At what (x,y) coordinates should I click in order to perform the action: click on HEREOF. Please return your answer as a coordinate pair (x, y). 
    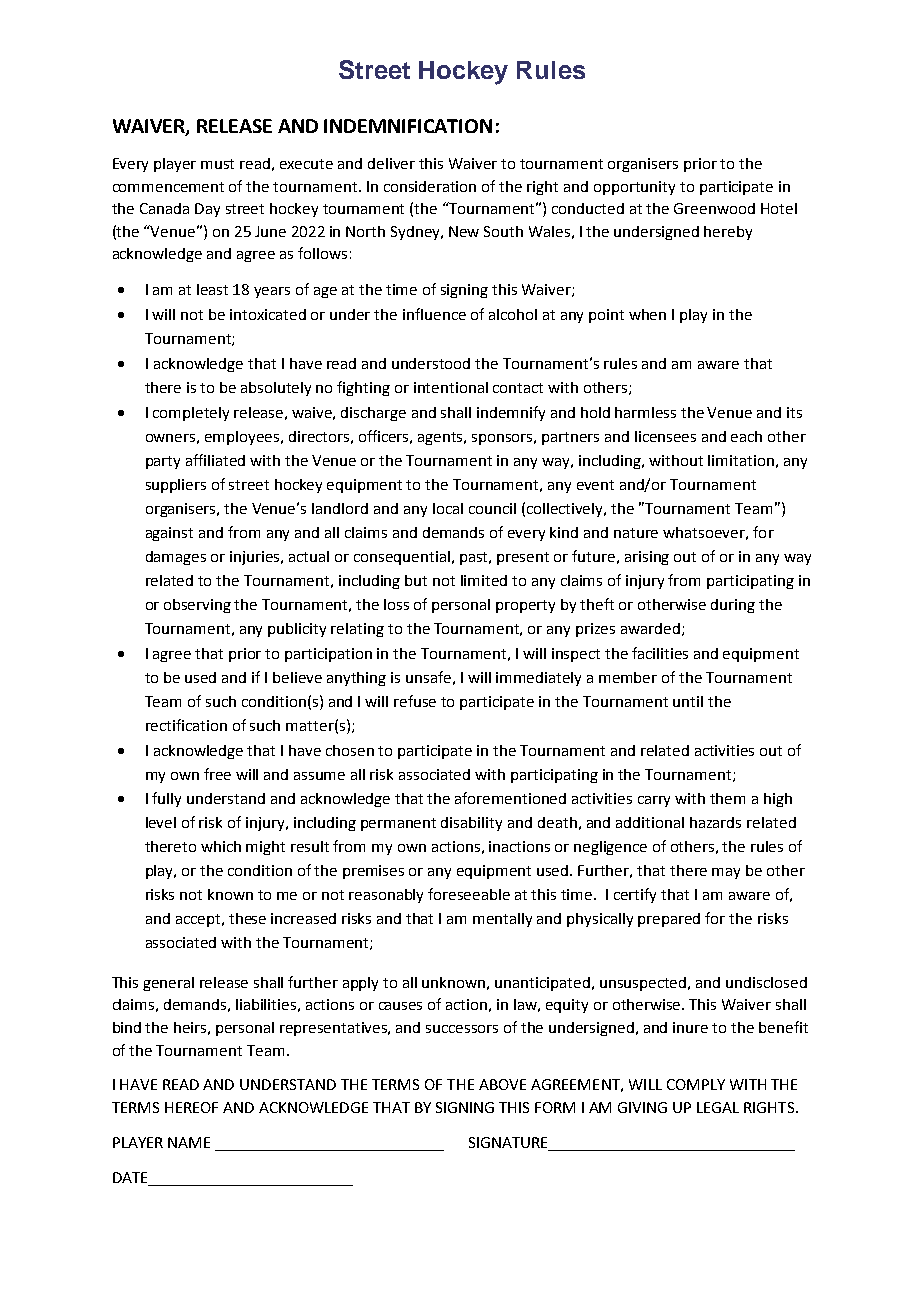
    Looking at the image, I should click on (191, 1107).
